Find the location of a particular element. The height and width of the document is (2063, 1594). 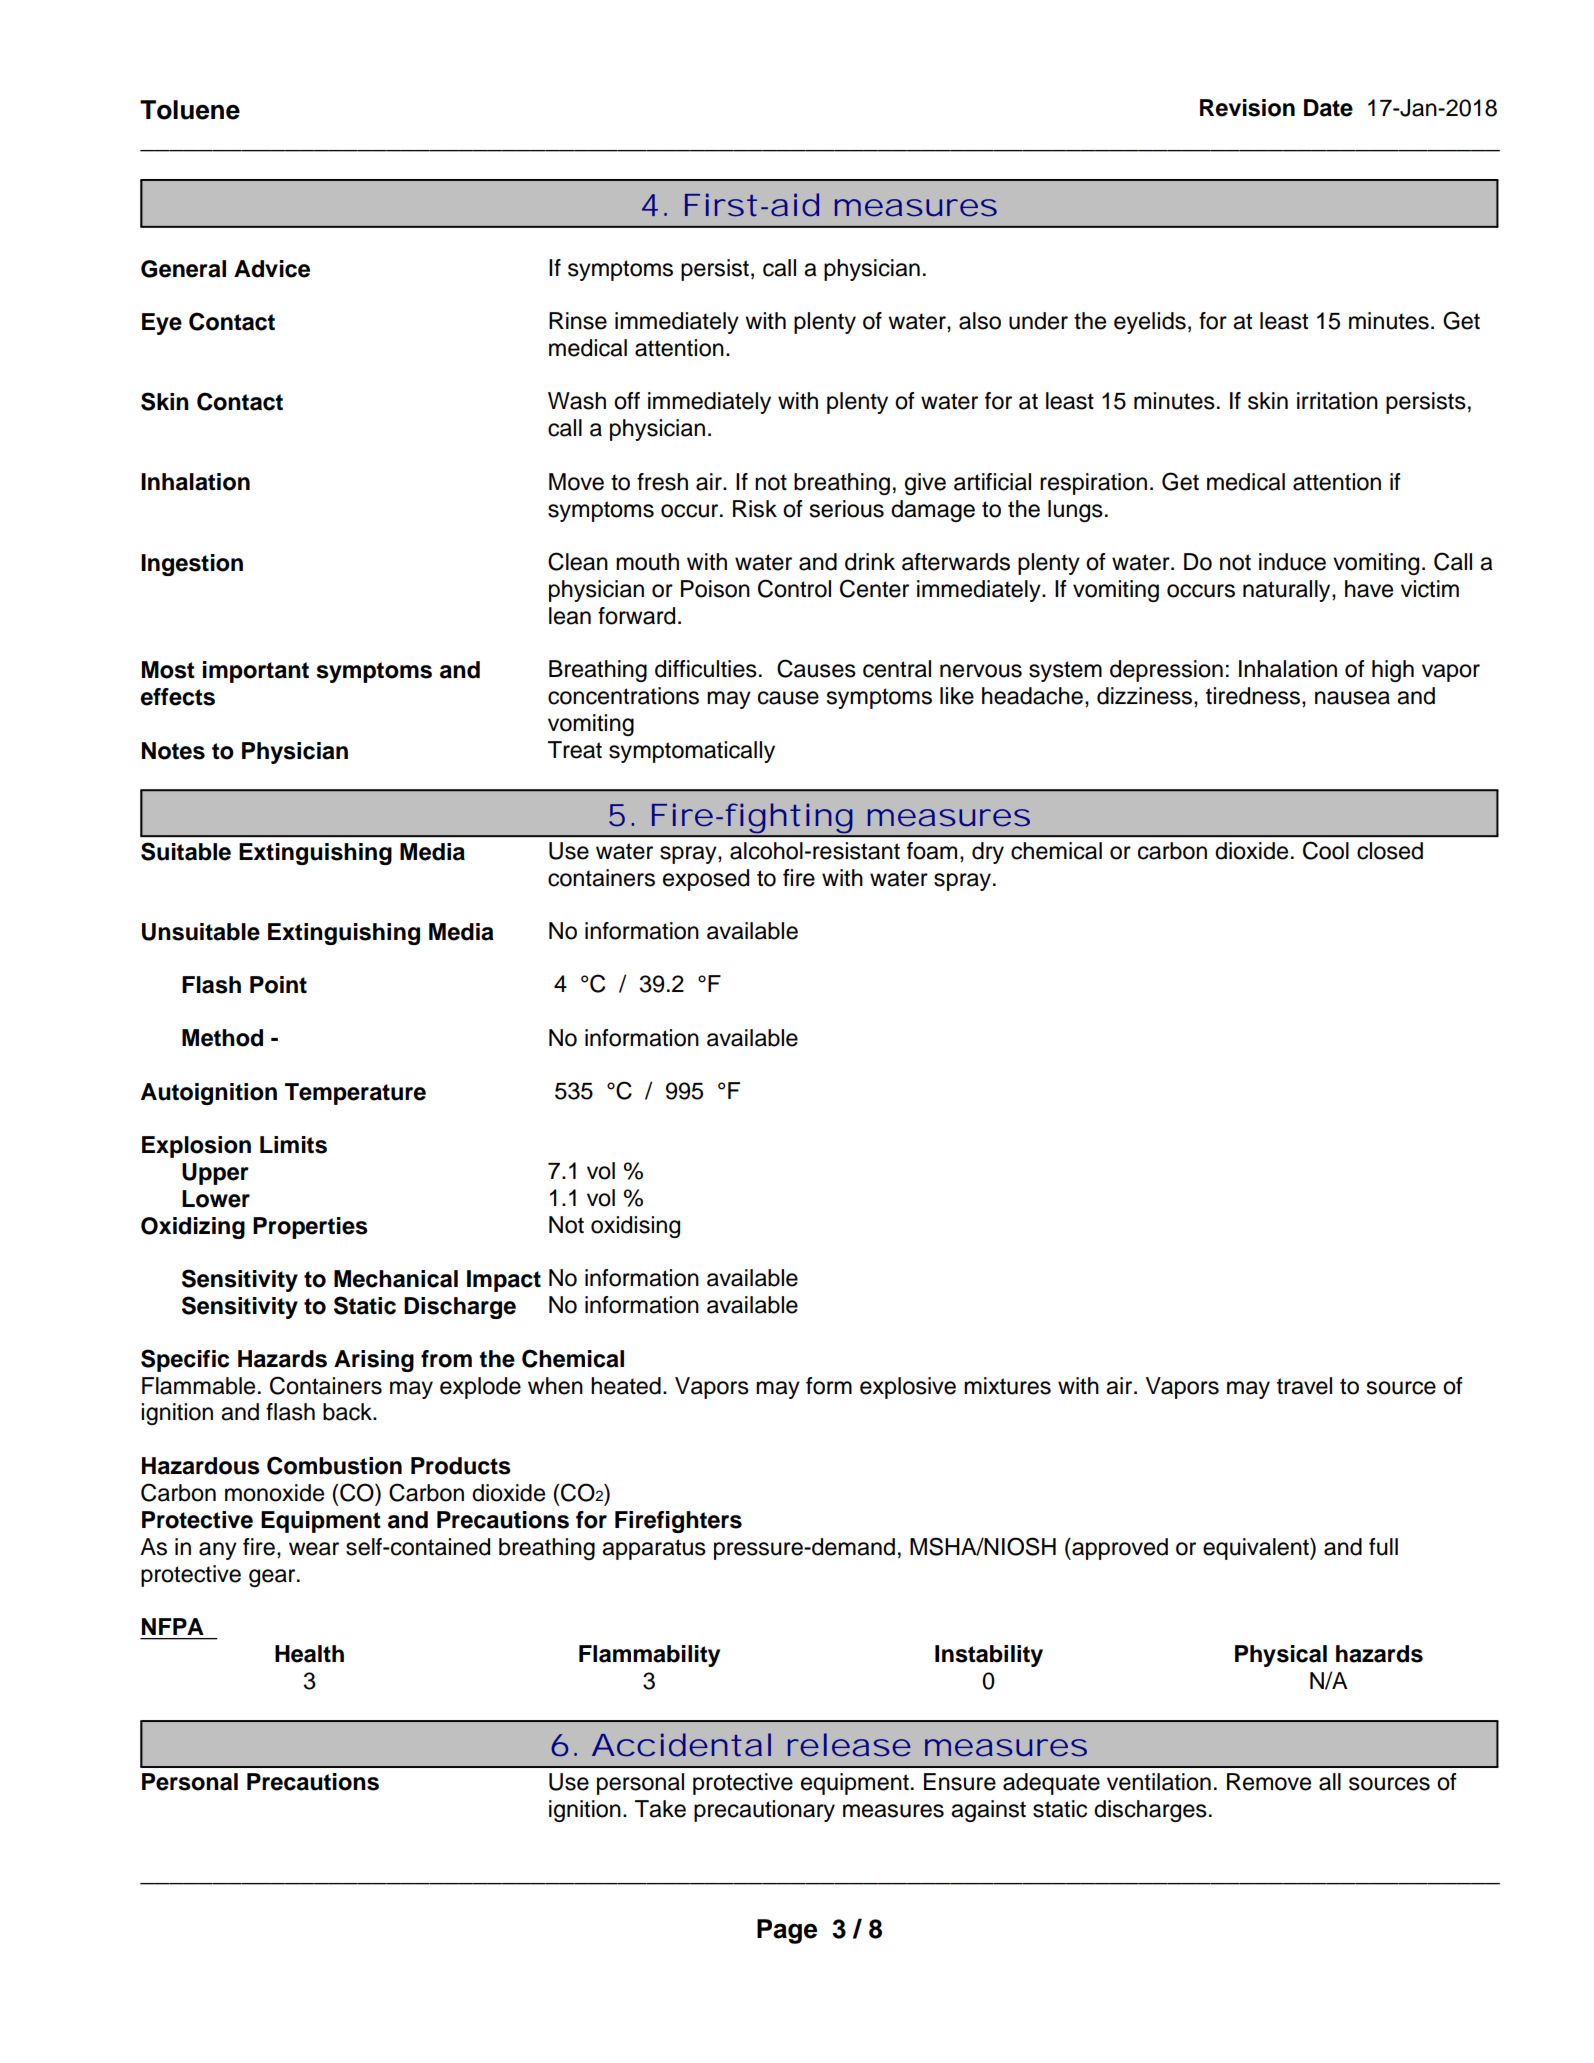

Health is located at coordinates (309, 1654).
